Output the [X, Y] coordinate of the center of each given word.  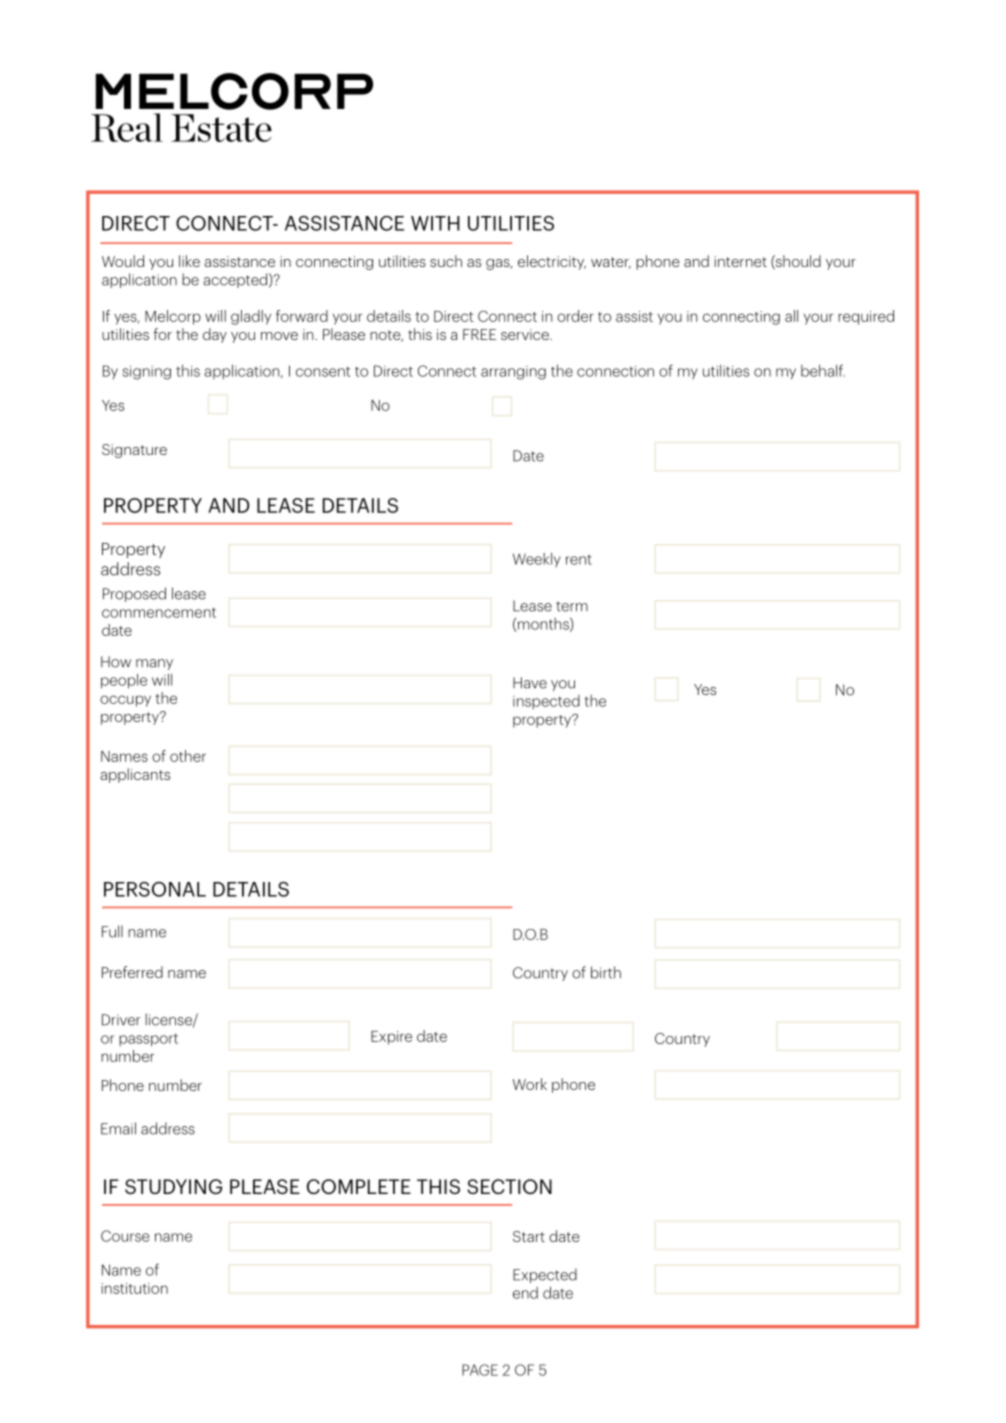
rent [579, 560]
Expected [545, 1275]
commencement [159, 612]
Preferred [132, 972]
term [572, 606]
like [189, 261]
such [446, 261]
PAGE [480, 1370]
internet [740, 261]
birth [606, 972]
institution [134, 1288]
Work [530, 1084]
